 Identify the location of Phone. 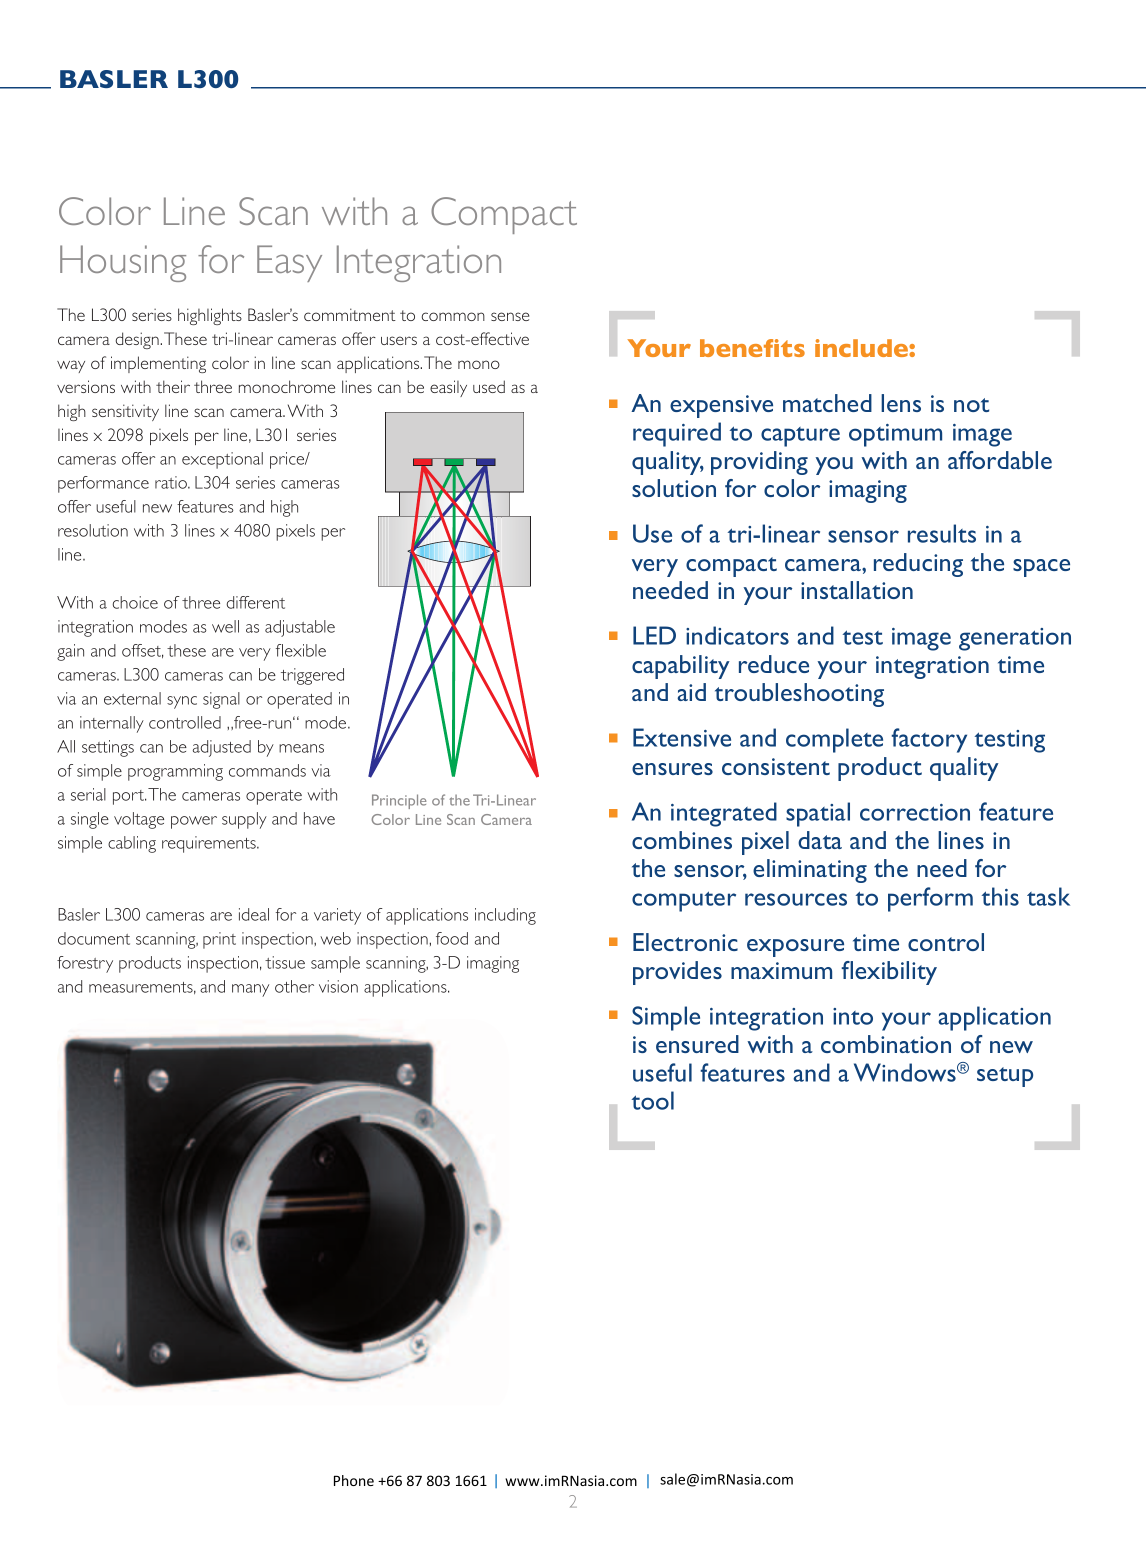
(354, 1480).
